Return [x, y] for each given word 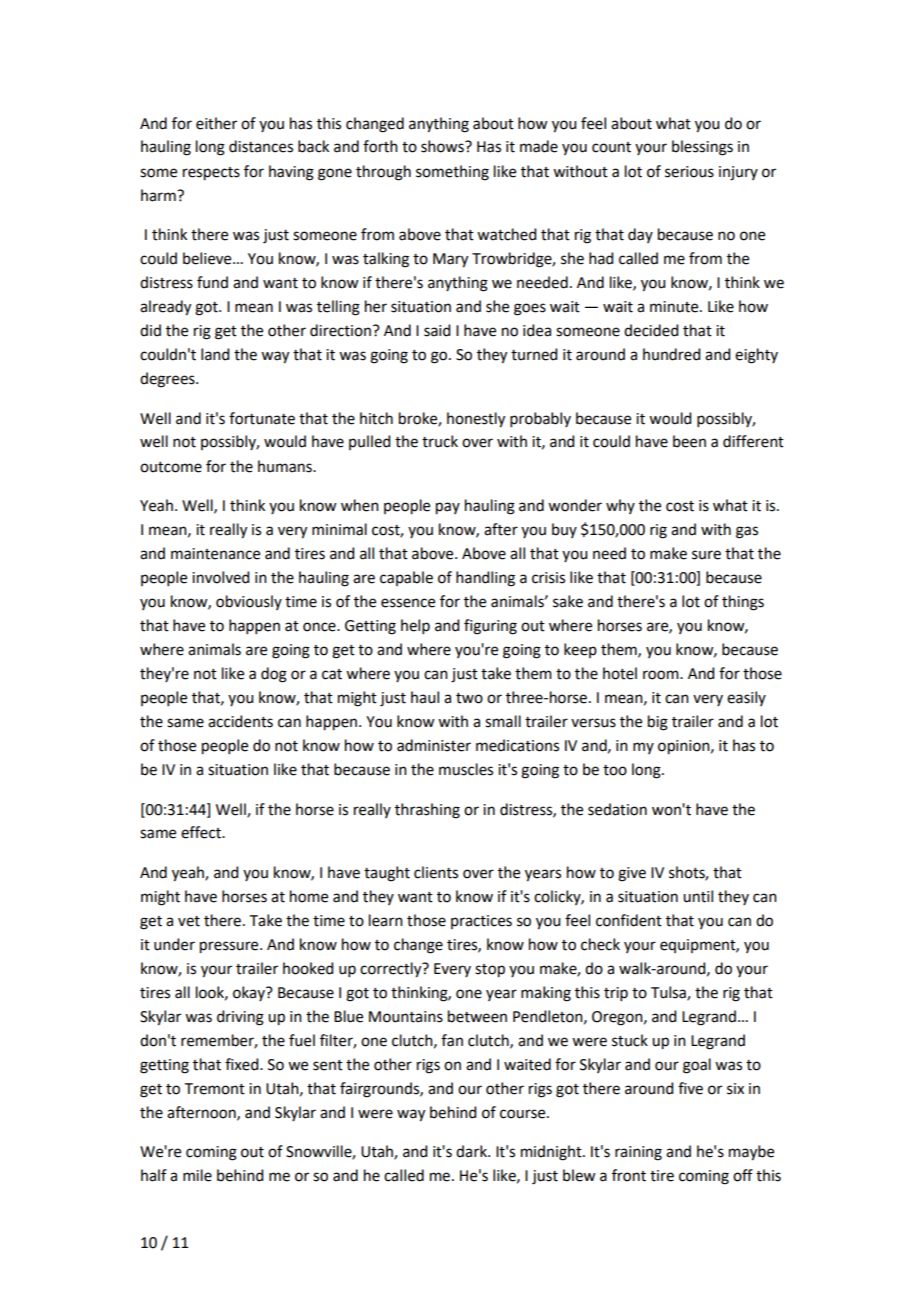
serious [689, 172]
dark [472, 1151]
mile [197, 1175]
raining [638, 1153]
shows [443, 146]
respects [211, 174]
